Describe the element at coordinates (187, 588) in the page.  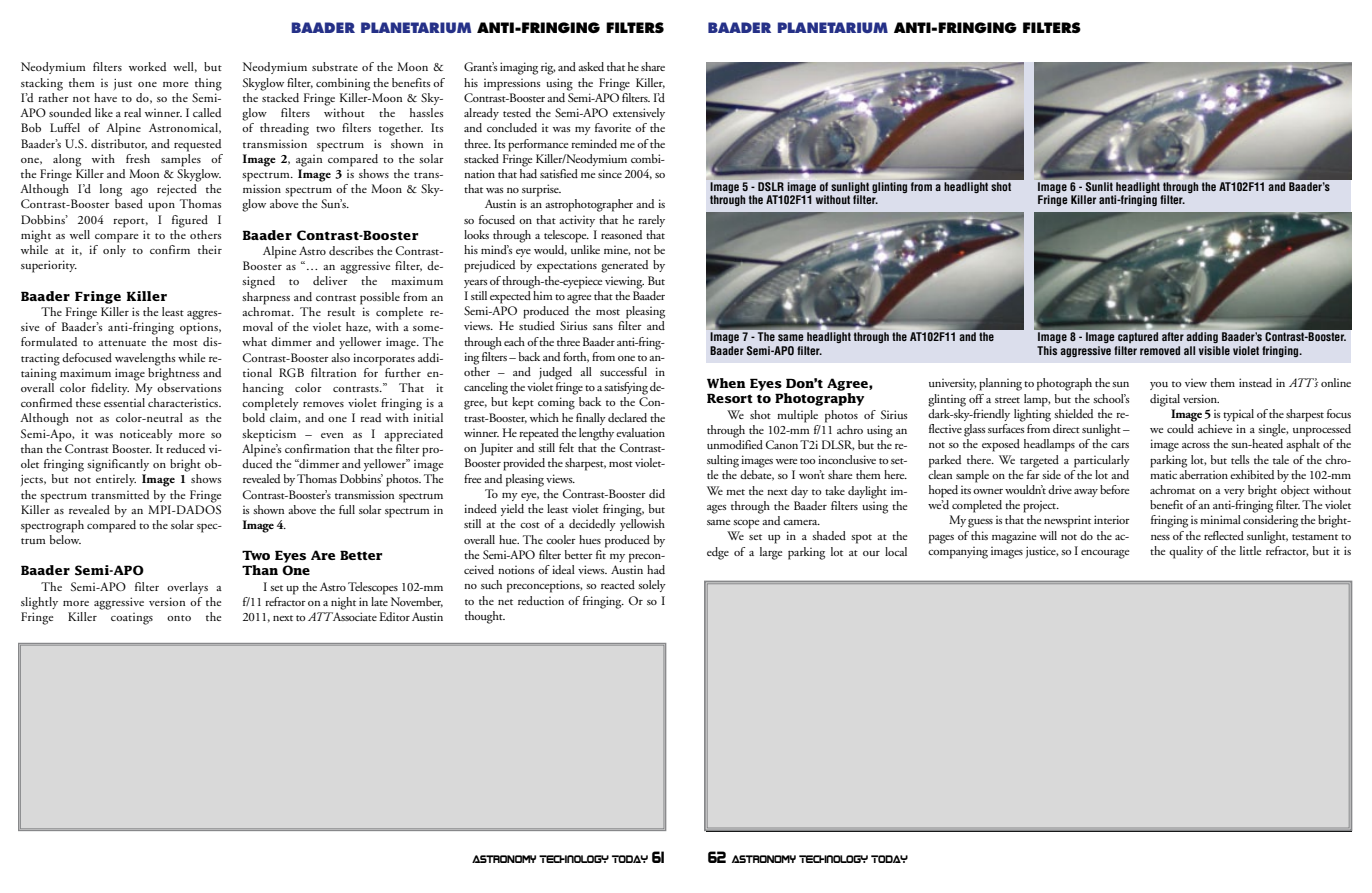
I see `overlays` at that location.
